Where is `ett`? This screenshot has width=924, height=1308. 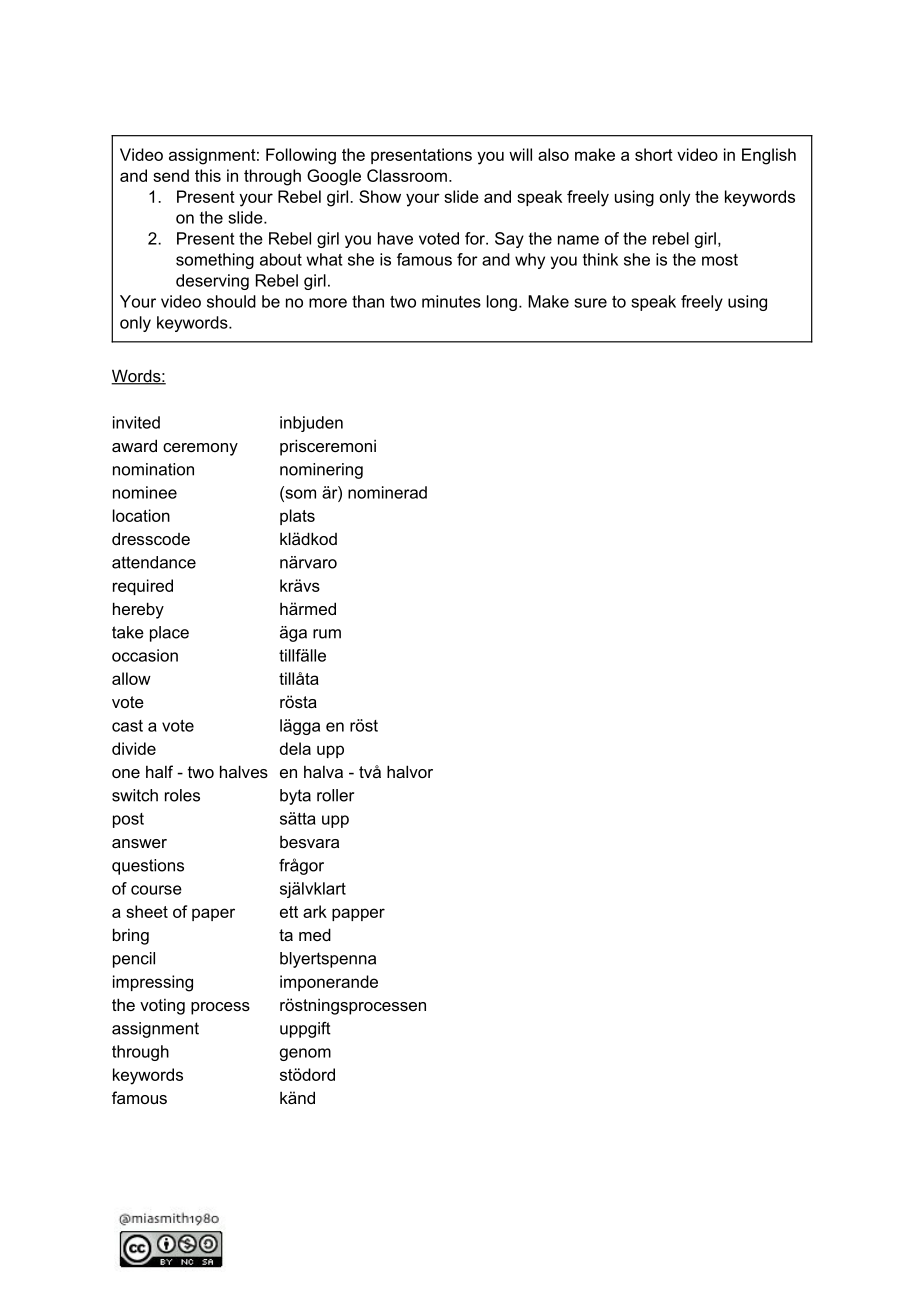
ett is located at coordinates (289, 912).
